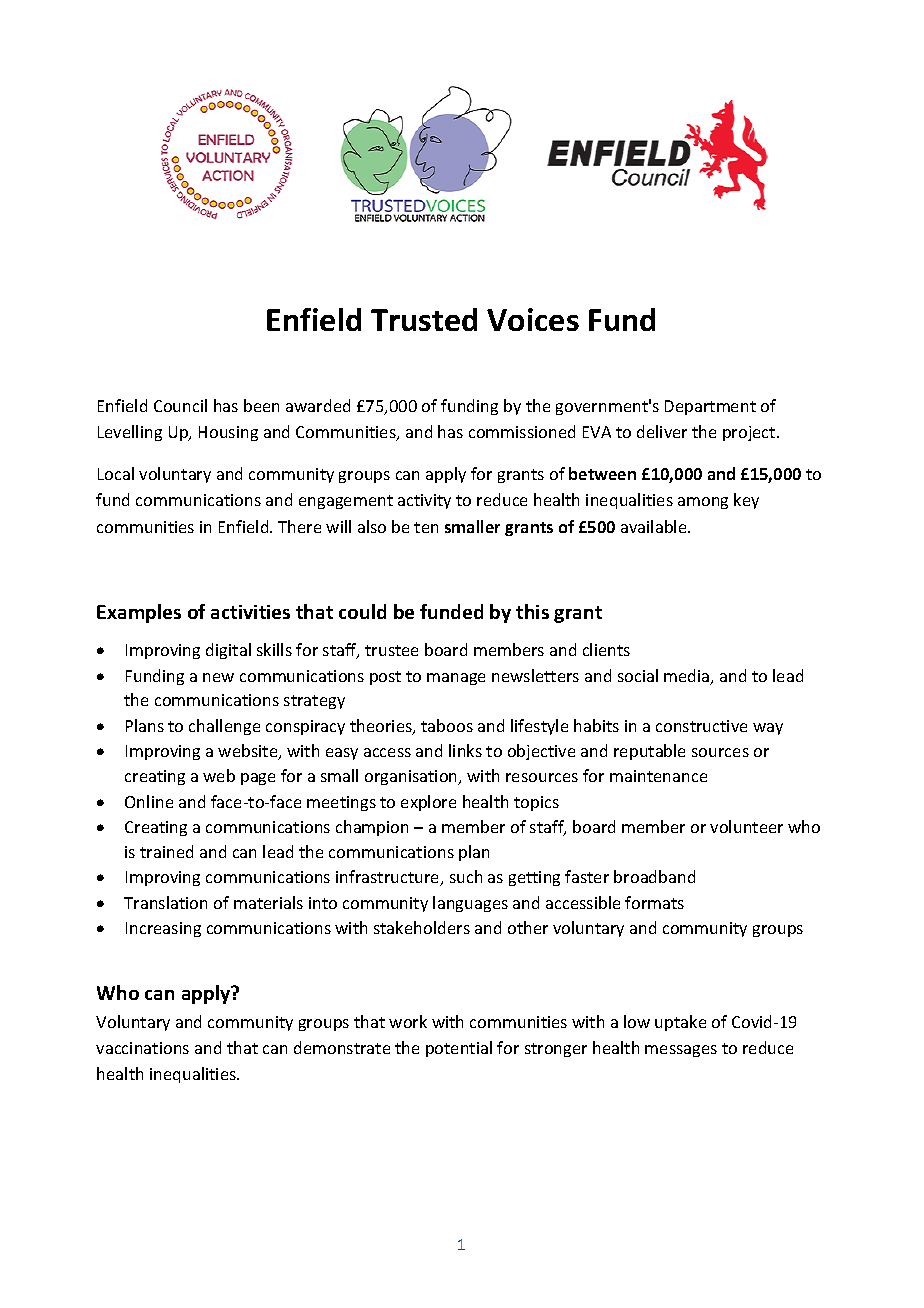  Describe the element at coordinates (180, 405) in the screenshot. I see `Council` at that location.
